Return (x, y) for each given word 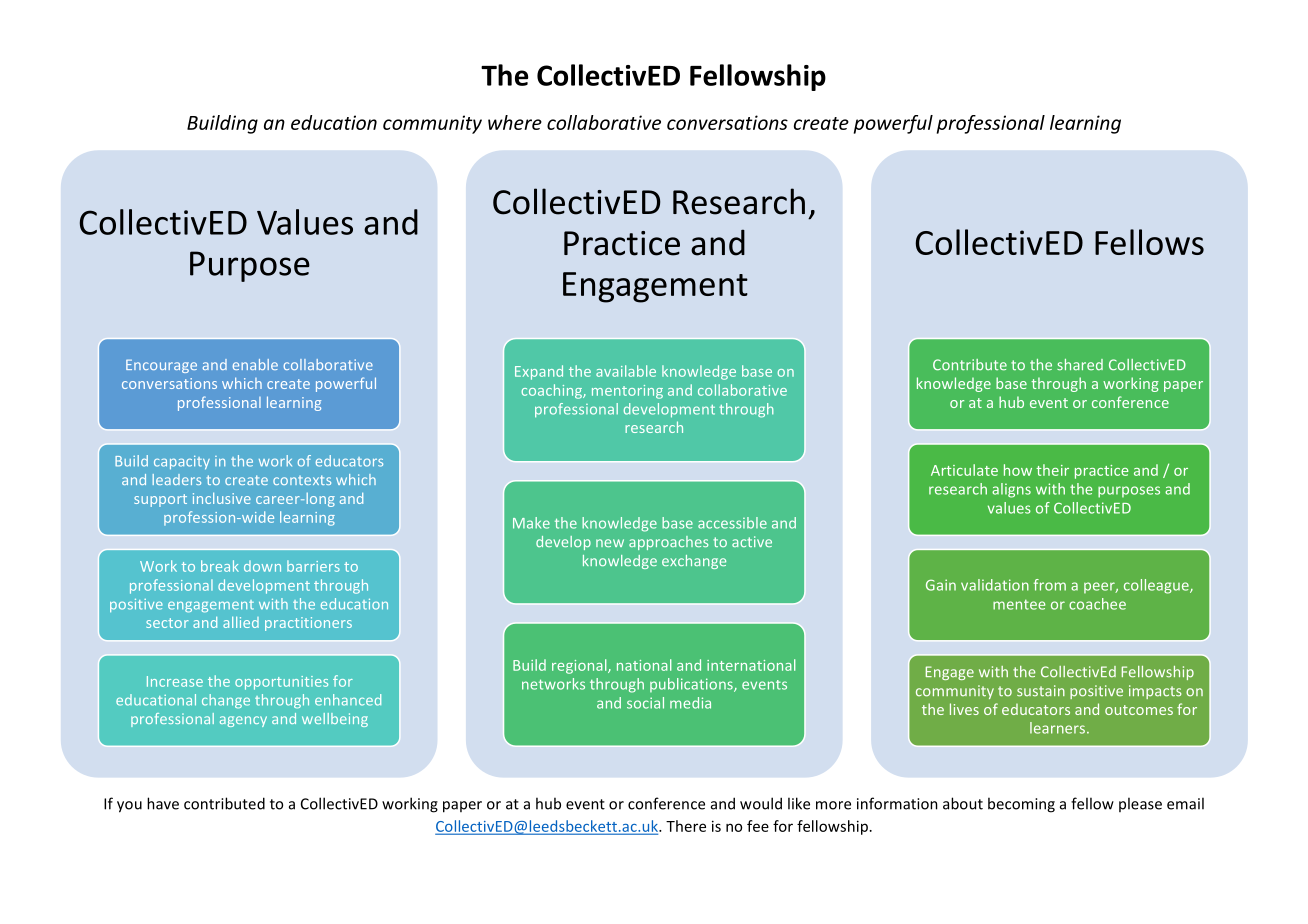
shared (1080, 365)
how (1018, 470)
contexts (302, 480)
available (626, 371)
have (163, 803)
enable (255, 364)
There (686, 826)
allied (241, 622)
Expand (539, 372)
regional (580, 666)
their (1052, 470)
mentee (1019, 604)
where (515, 122)
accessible (732, 523)
